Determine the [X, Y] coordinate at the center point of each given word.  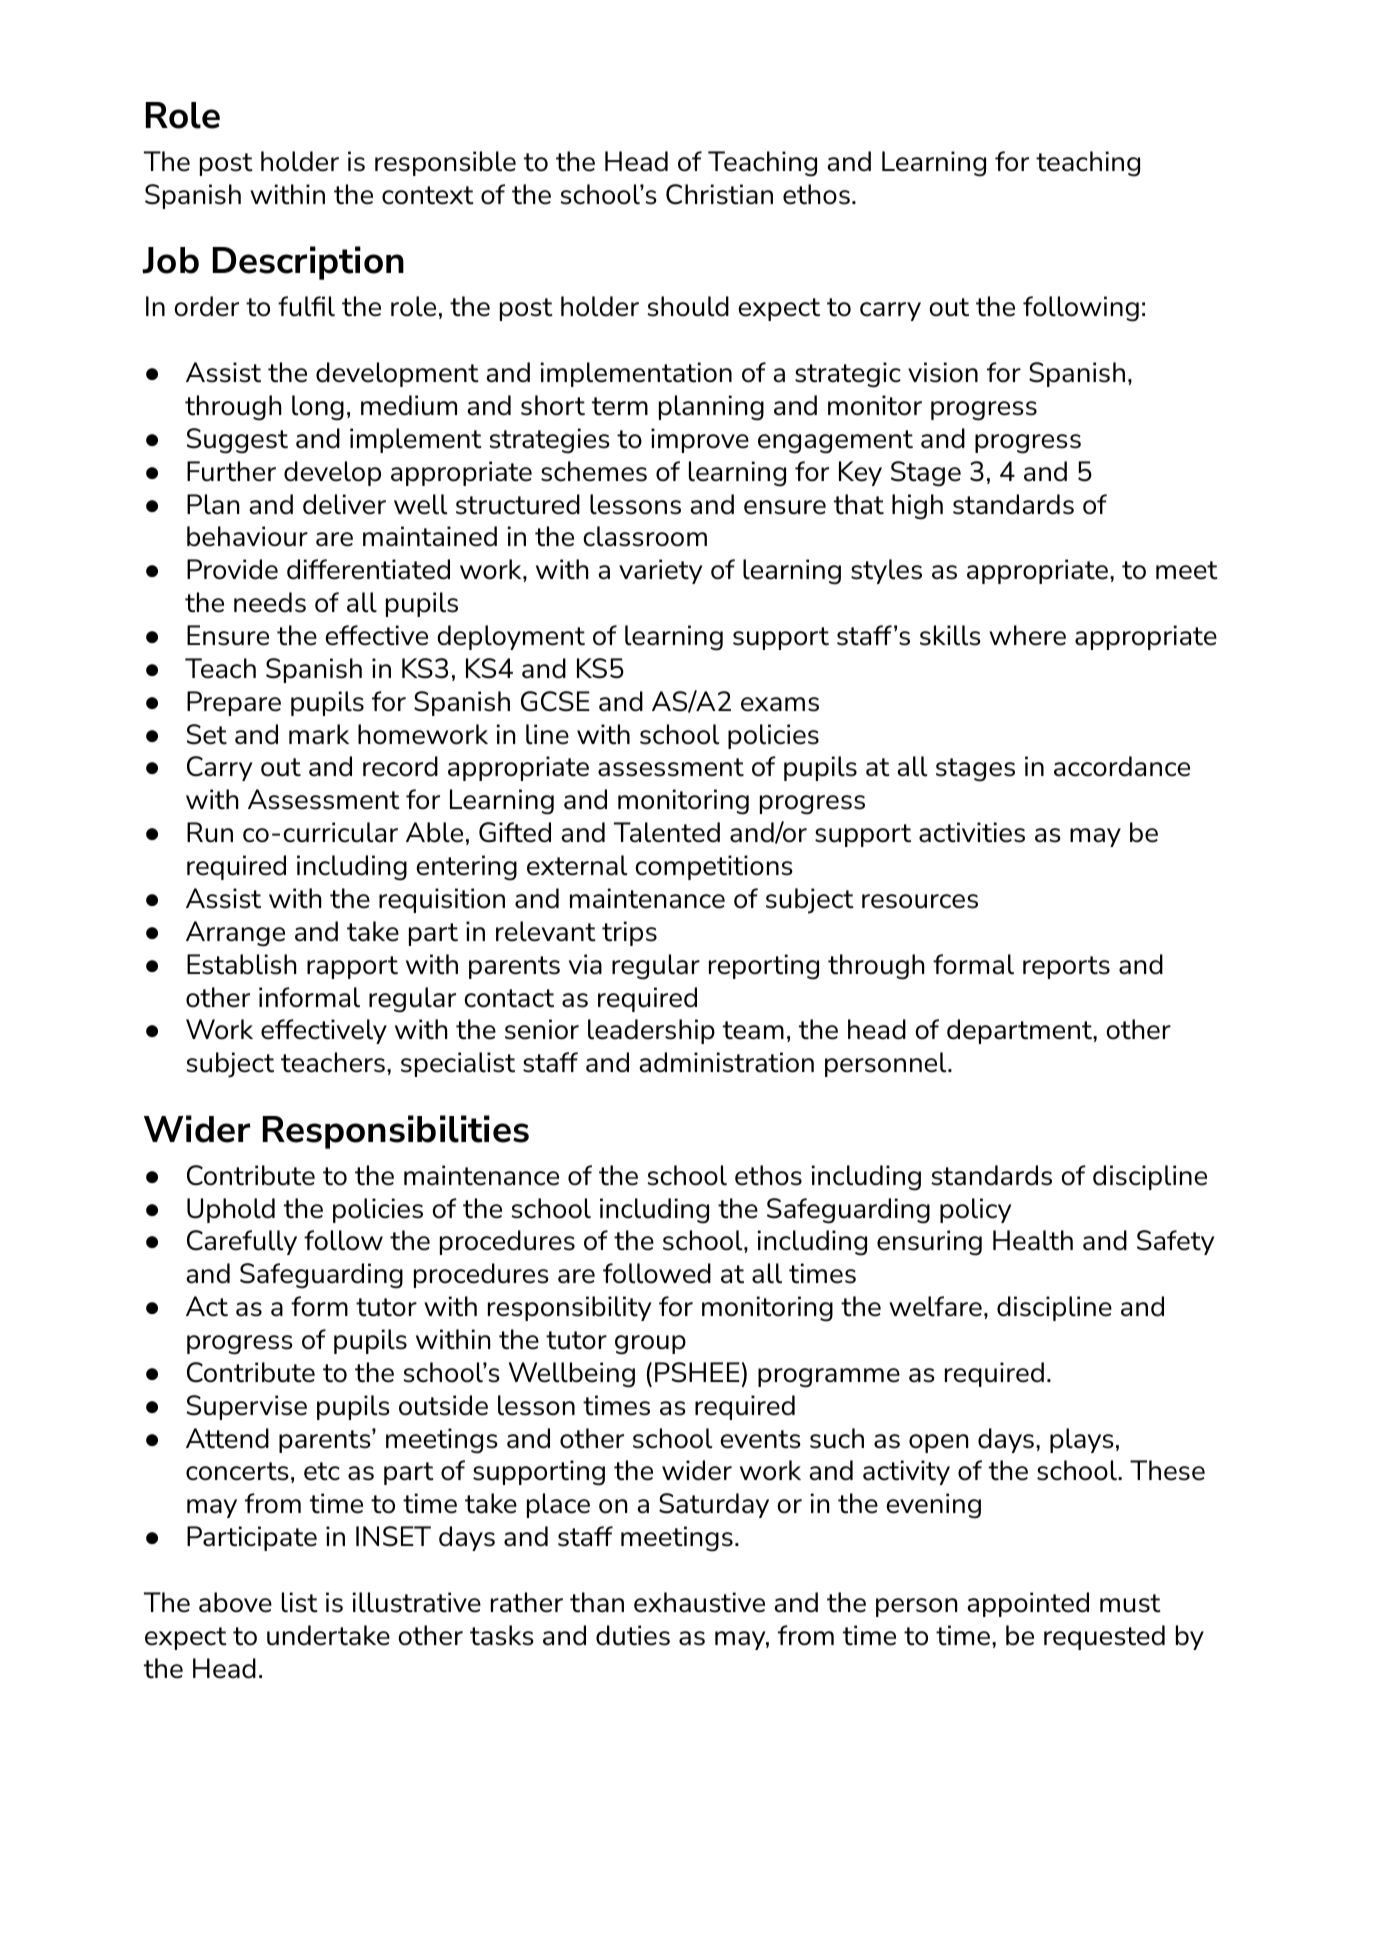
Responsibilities [396, 1132]
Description [308, 263]
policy [975, 1210]
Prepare [234, 703]
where [1027, 635]
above [235, 1602]
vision [943, 372]
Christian [719, 194]
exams [780, 704]
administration [726, 1062]
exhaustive [699, 1602]
